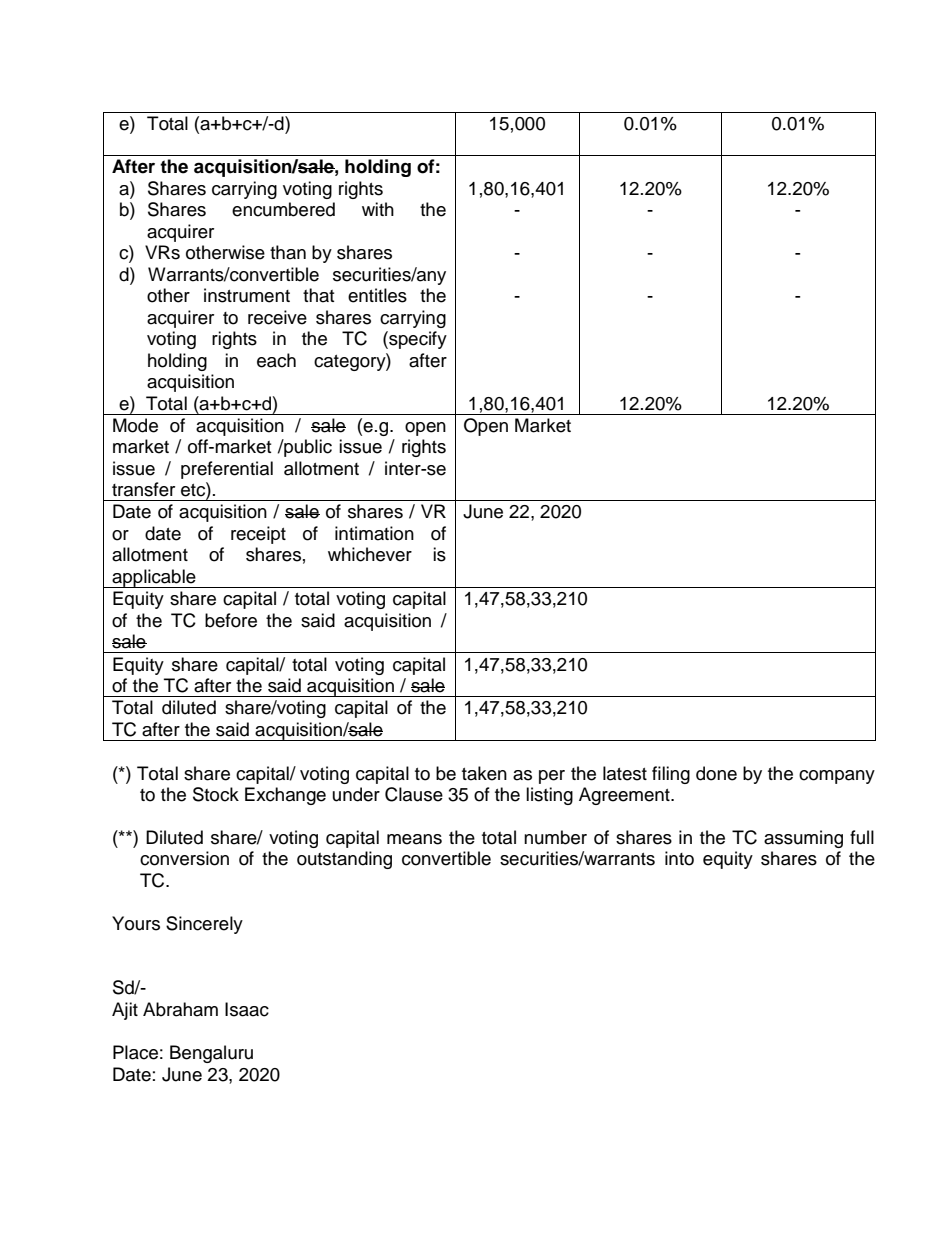 Image resolution: width=952 pixels, height=1233 pixels. Describe the element at coordinates (378, 209) in the document. I see `with` at that location.
